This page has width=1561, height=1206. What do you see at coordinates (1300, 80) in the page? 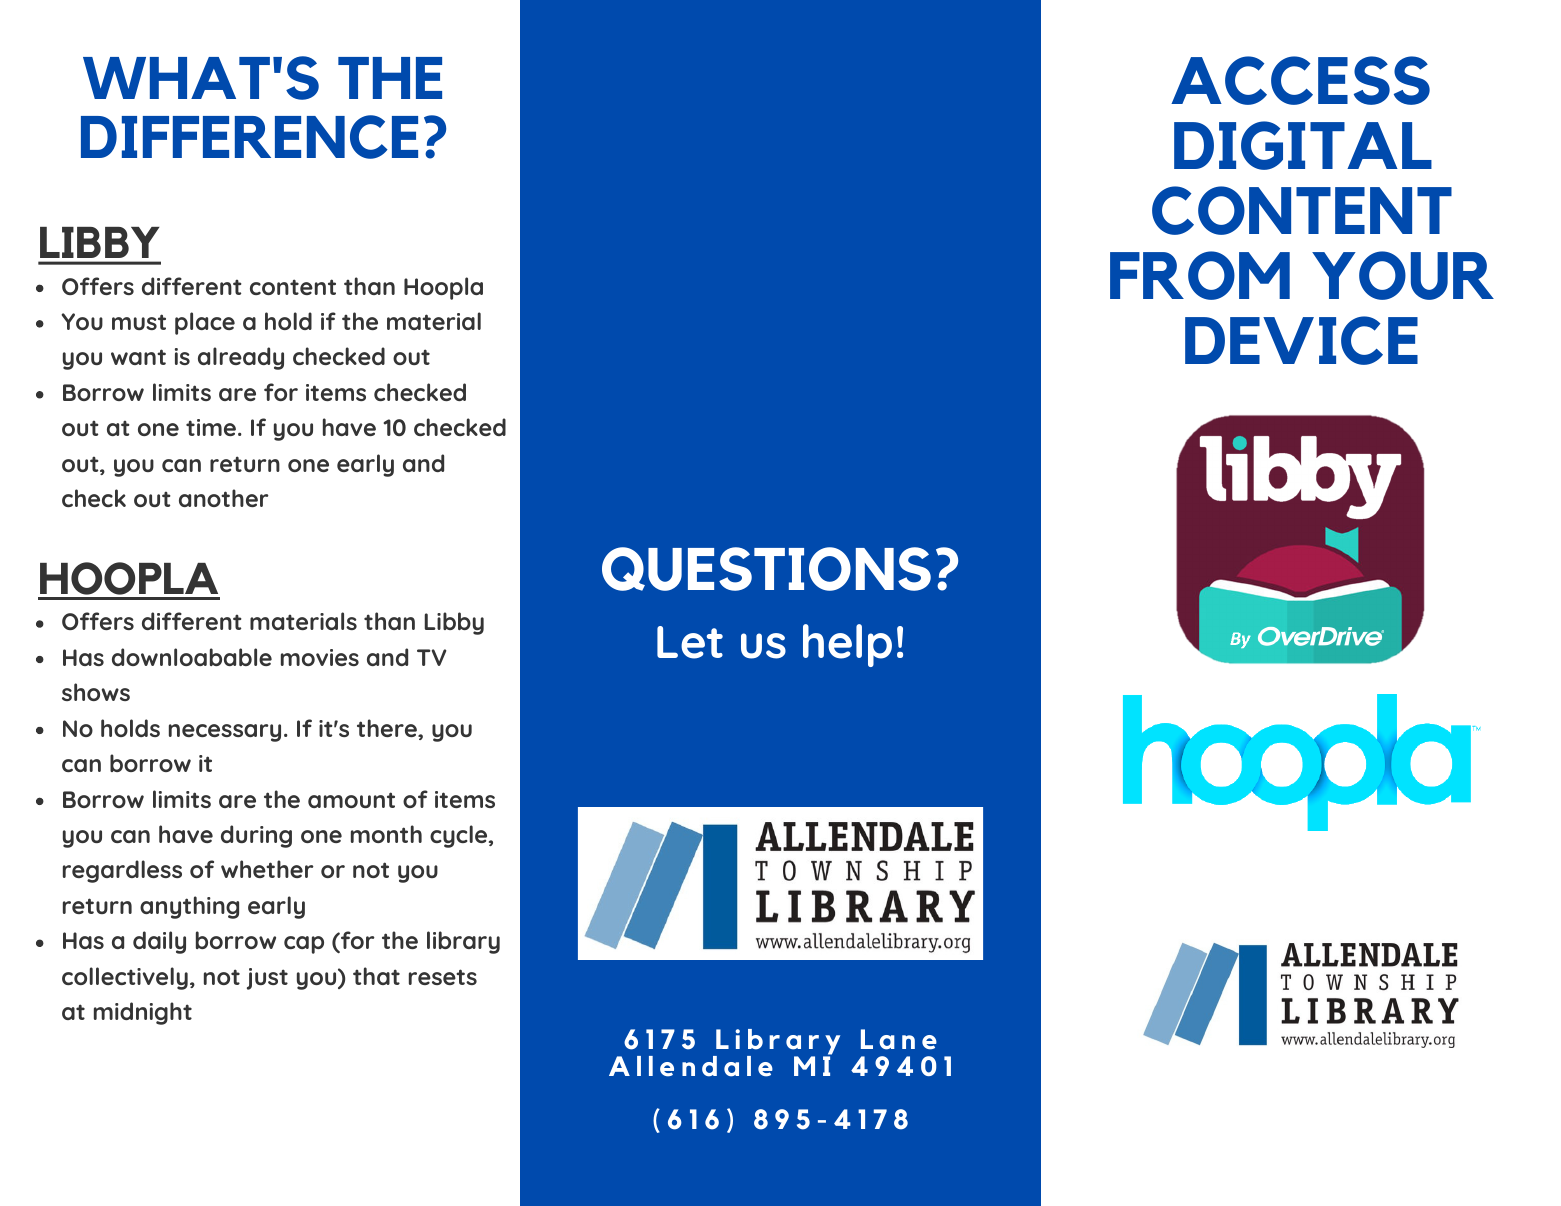
I see `ACCESS` at bounding box center [1300, 80].
